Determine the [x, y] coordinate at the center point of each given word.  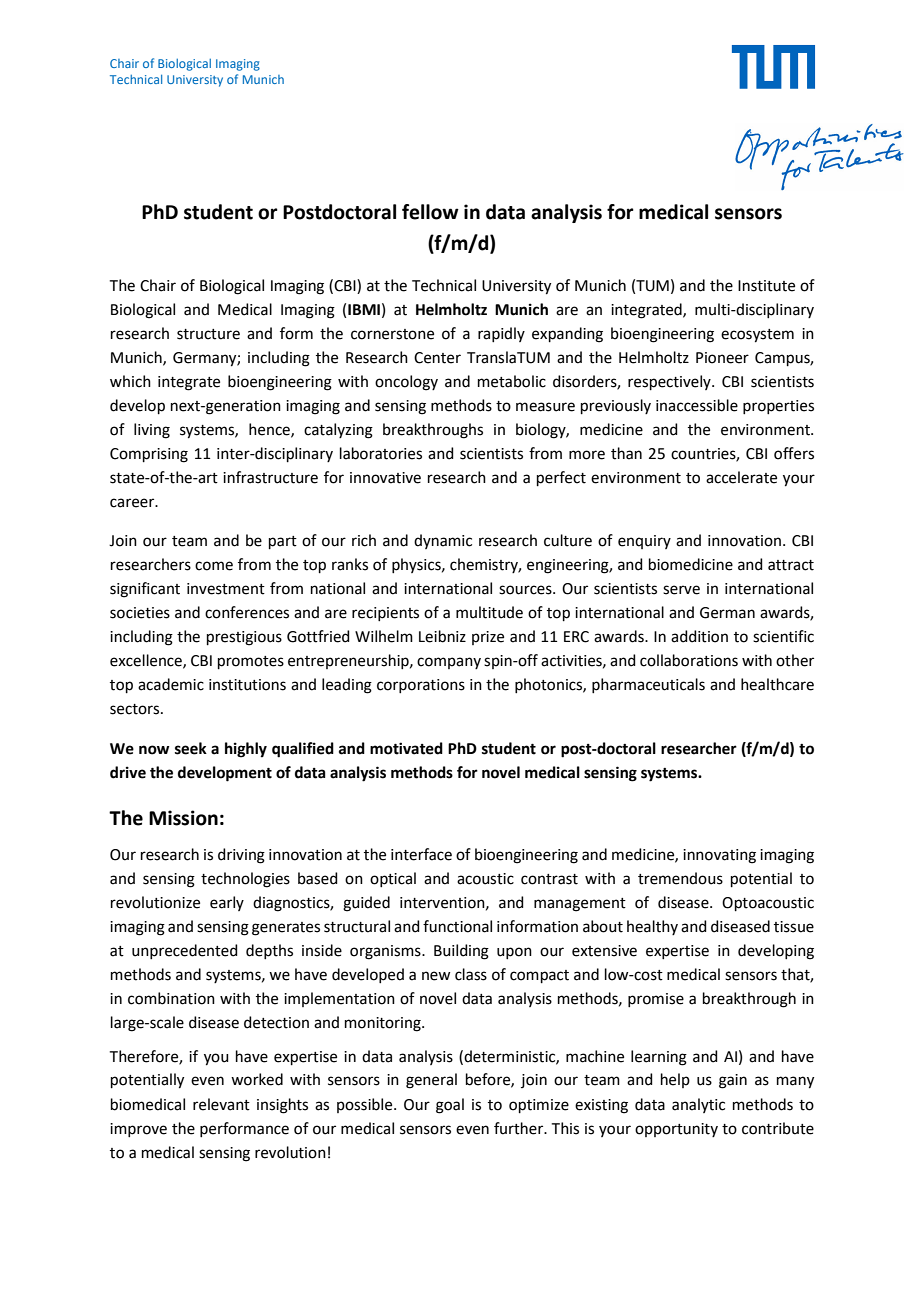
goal [450, 1106]
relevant [221, 1104]
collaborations [689, 660]
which [130, 381]
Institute [766, 286]
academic [171, 684]
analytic [698, 1105]
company [449, 663]
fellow [430, 212]
